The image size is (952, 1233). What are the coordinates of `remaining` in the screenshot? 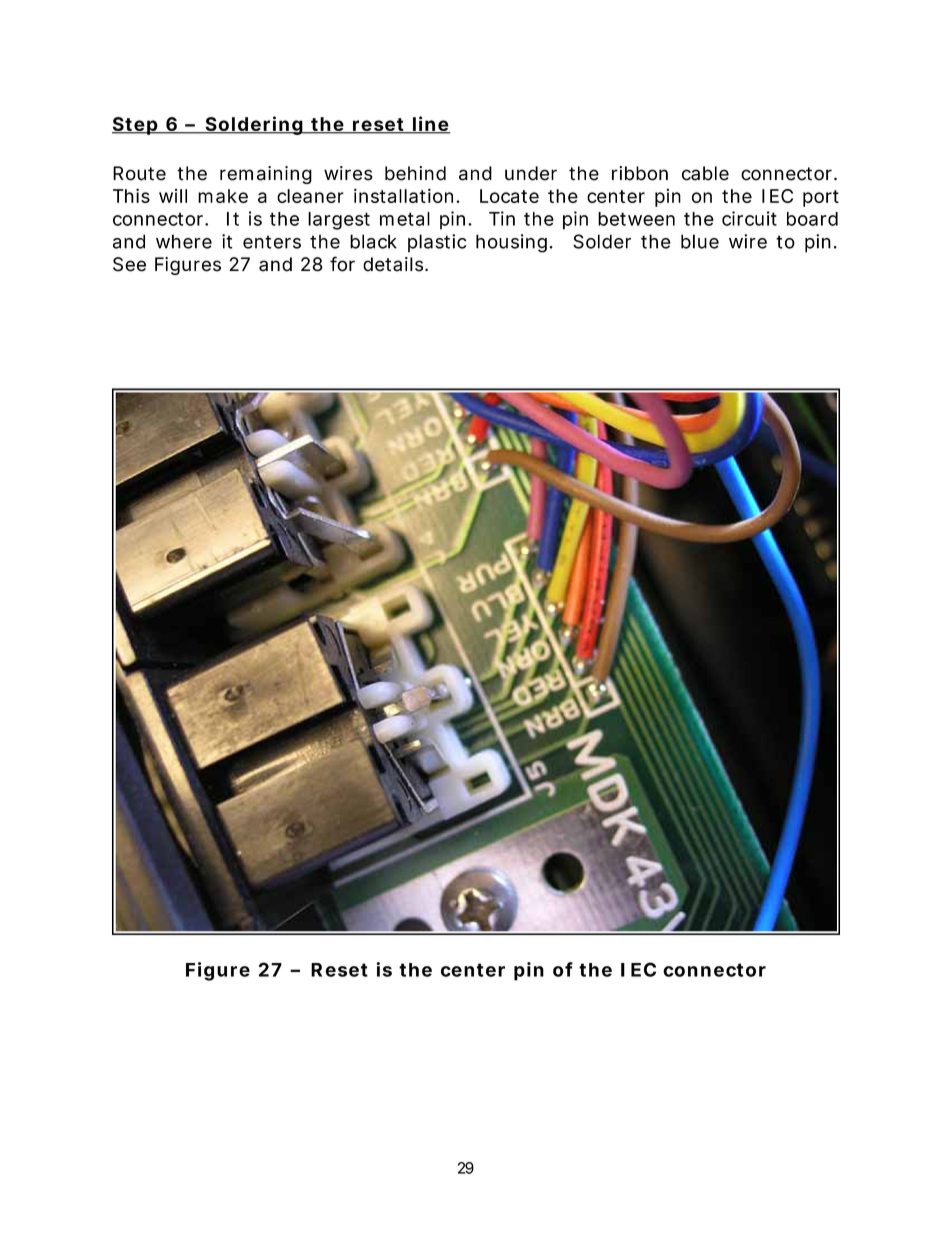 It's located at (266, 175).
